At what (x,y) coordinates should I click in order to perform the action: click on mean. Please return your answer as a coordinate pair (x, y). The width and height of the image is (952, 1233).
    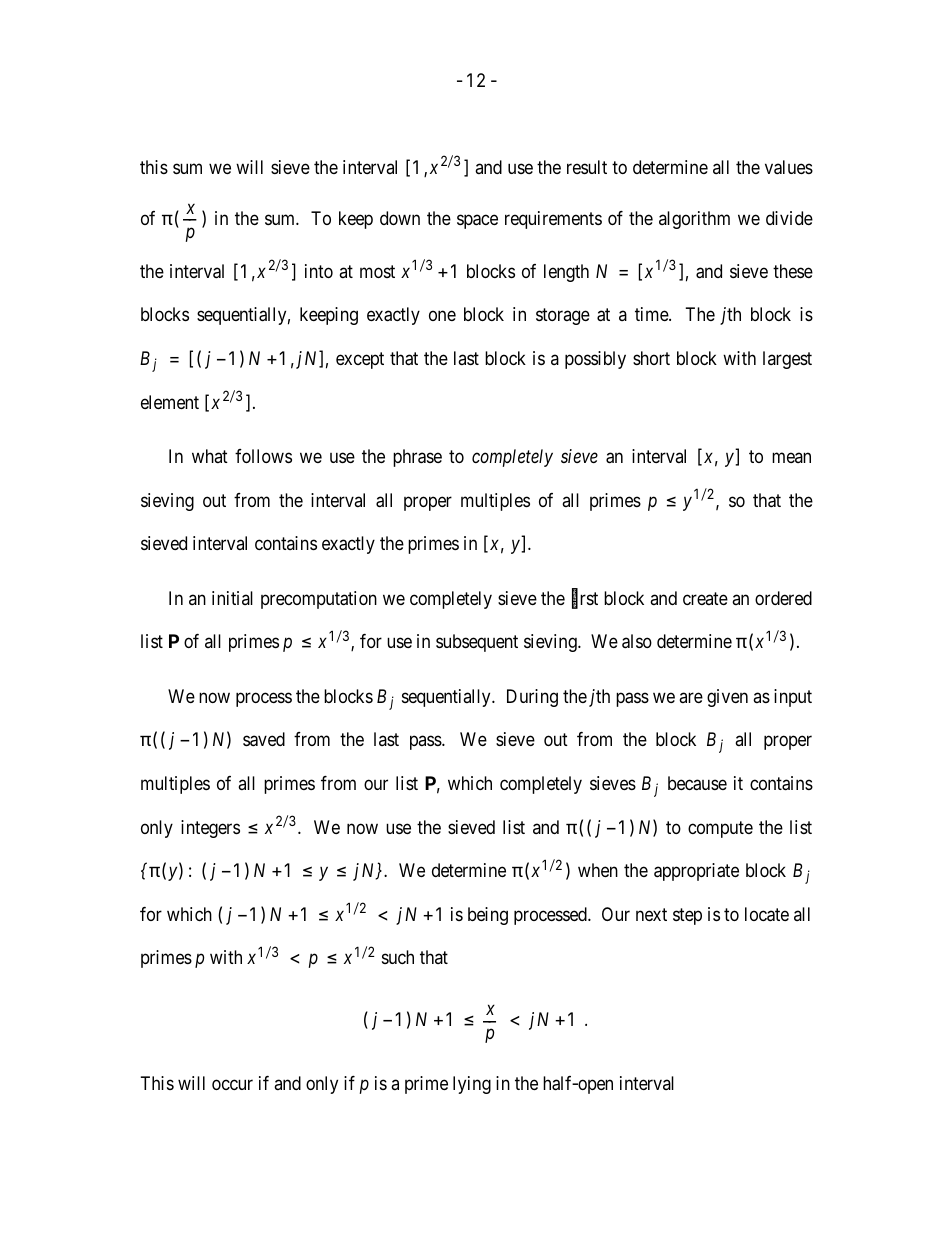
    Looking at the image, I should click on (791, 458).
